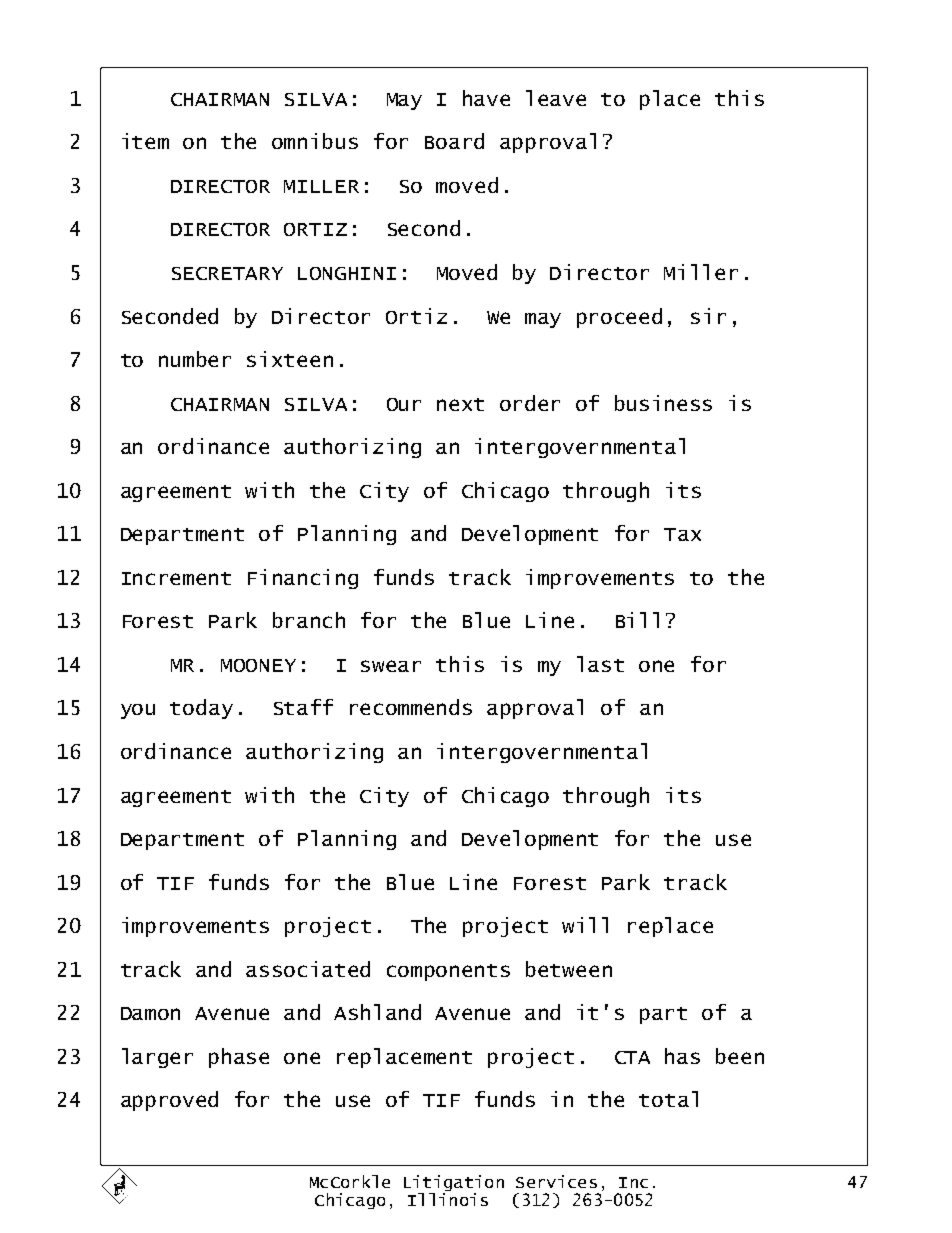 Image resolution: width=952 pixels, height=1233 pixels. What do you see at coordinates (600, 664) in the document?
I see `last` at bounding box center [600, 664].
